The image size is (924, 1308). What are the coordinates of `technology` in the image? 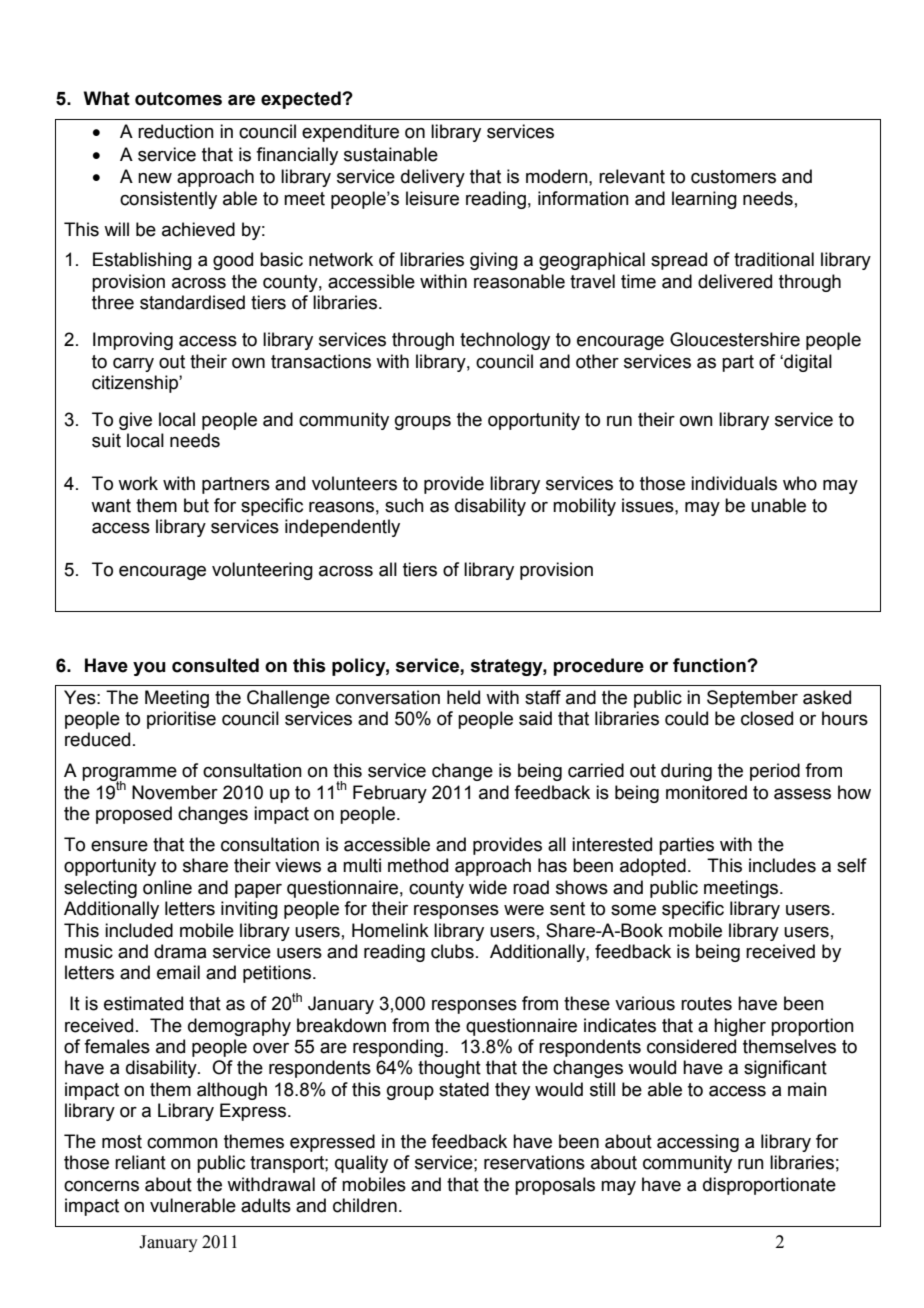 It's located at (505, 341).
